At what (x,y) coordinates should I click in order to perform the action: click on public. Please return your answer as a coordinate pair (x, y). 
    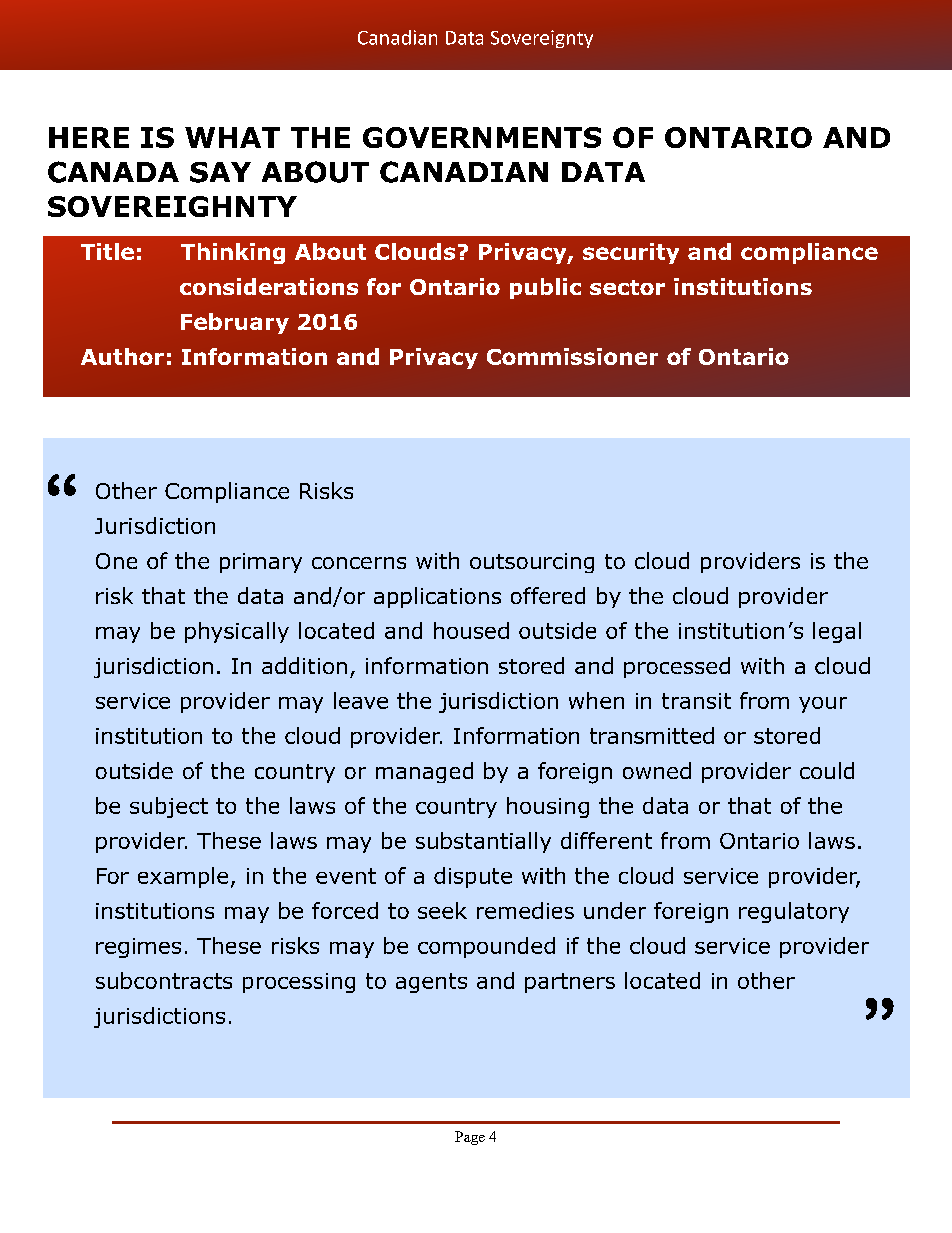
    Looking at the image, I should click on (545, 288).
